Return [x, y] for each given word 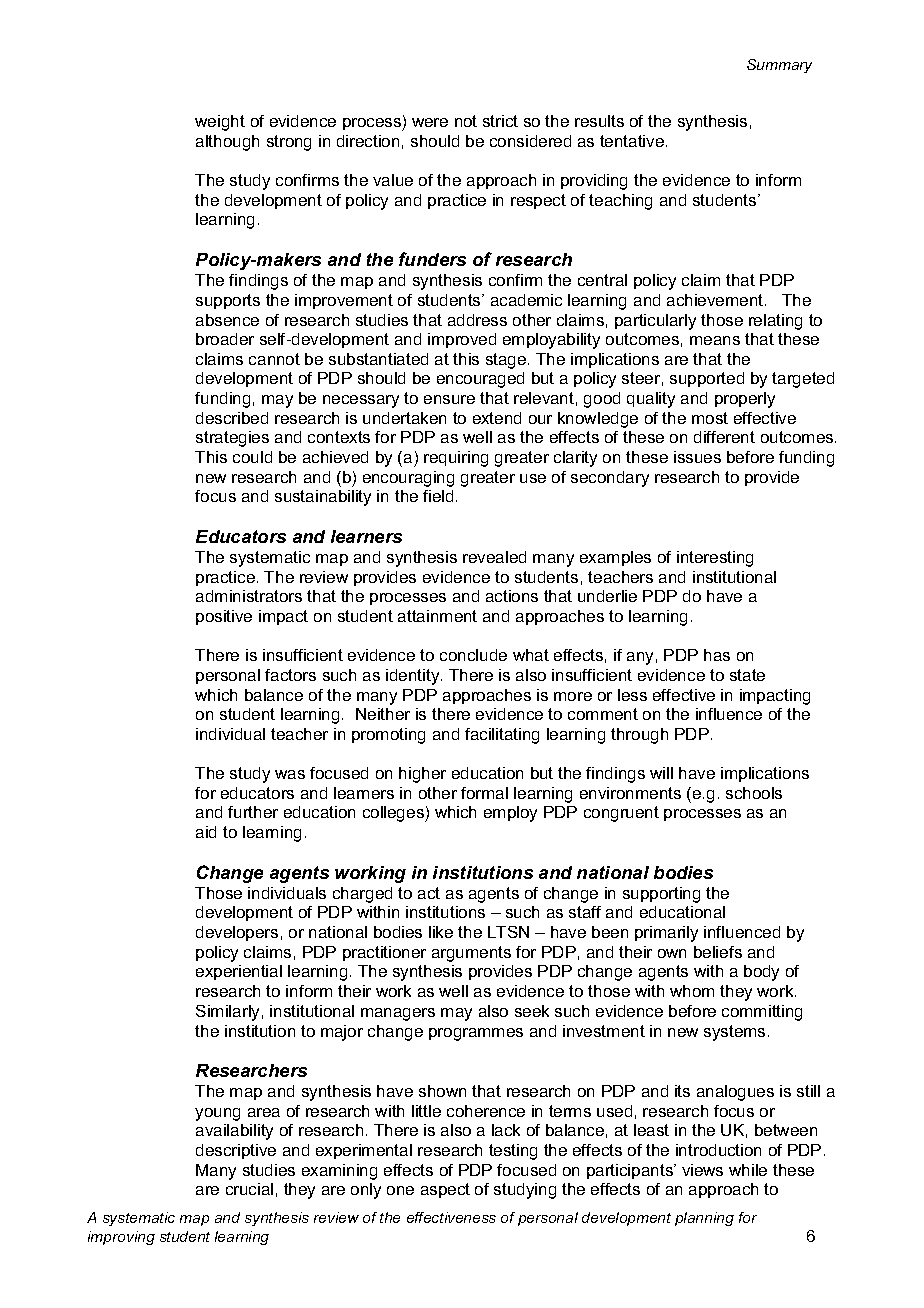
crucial [249, 1189]
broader [225, 339]
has [717, 655]
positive [224, 617]
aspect [445, 1190]
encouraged [480, 380]
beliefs [718, 952]
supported [707, 379]
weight [220, 123]
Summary [779, 66]
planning [704, 1219]
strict [500, 121]
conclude [473, 655]
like [441, 932]
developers [237, 933]
